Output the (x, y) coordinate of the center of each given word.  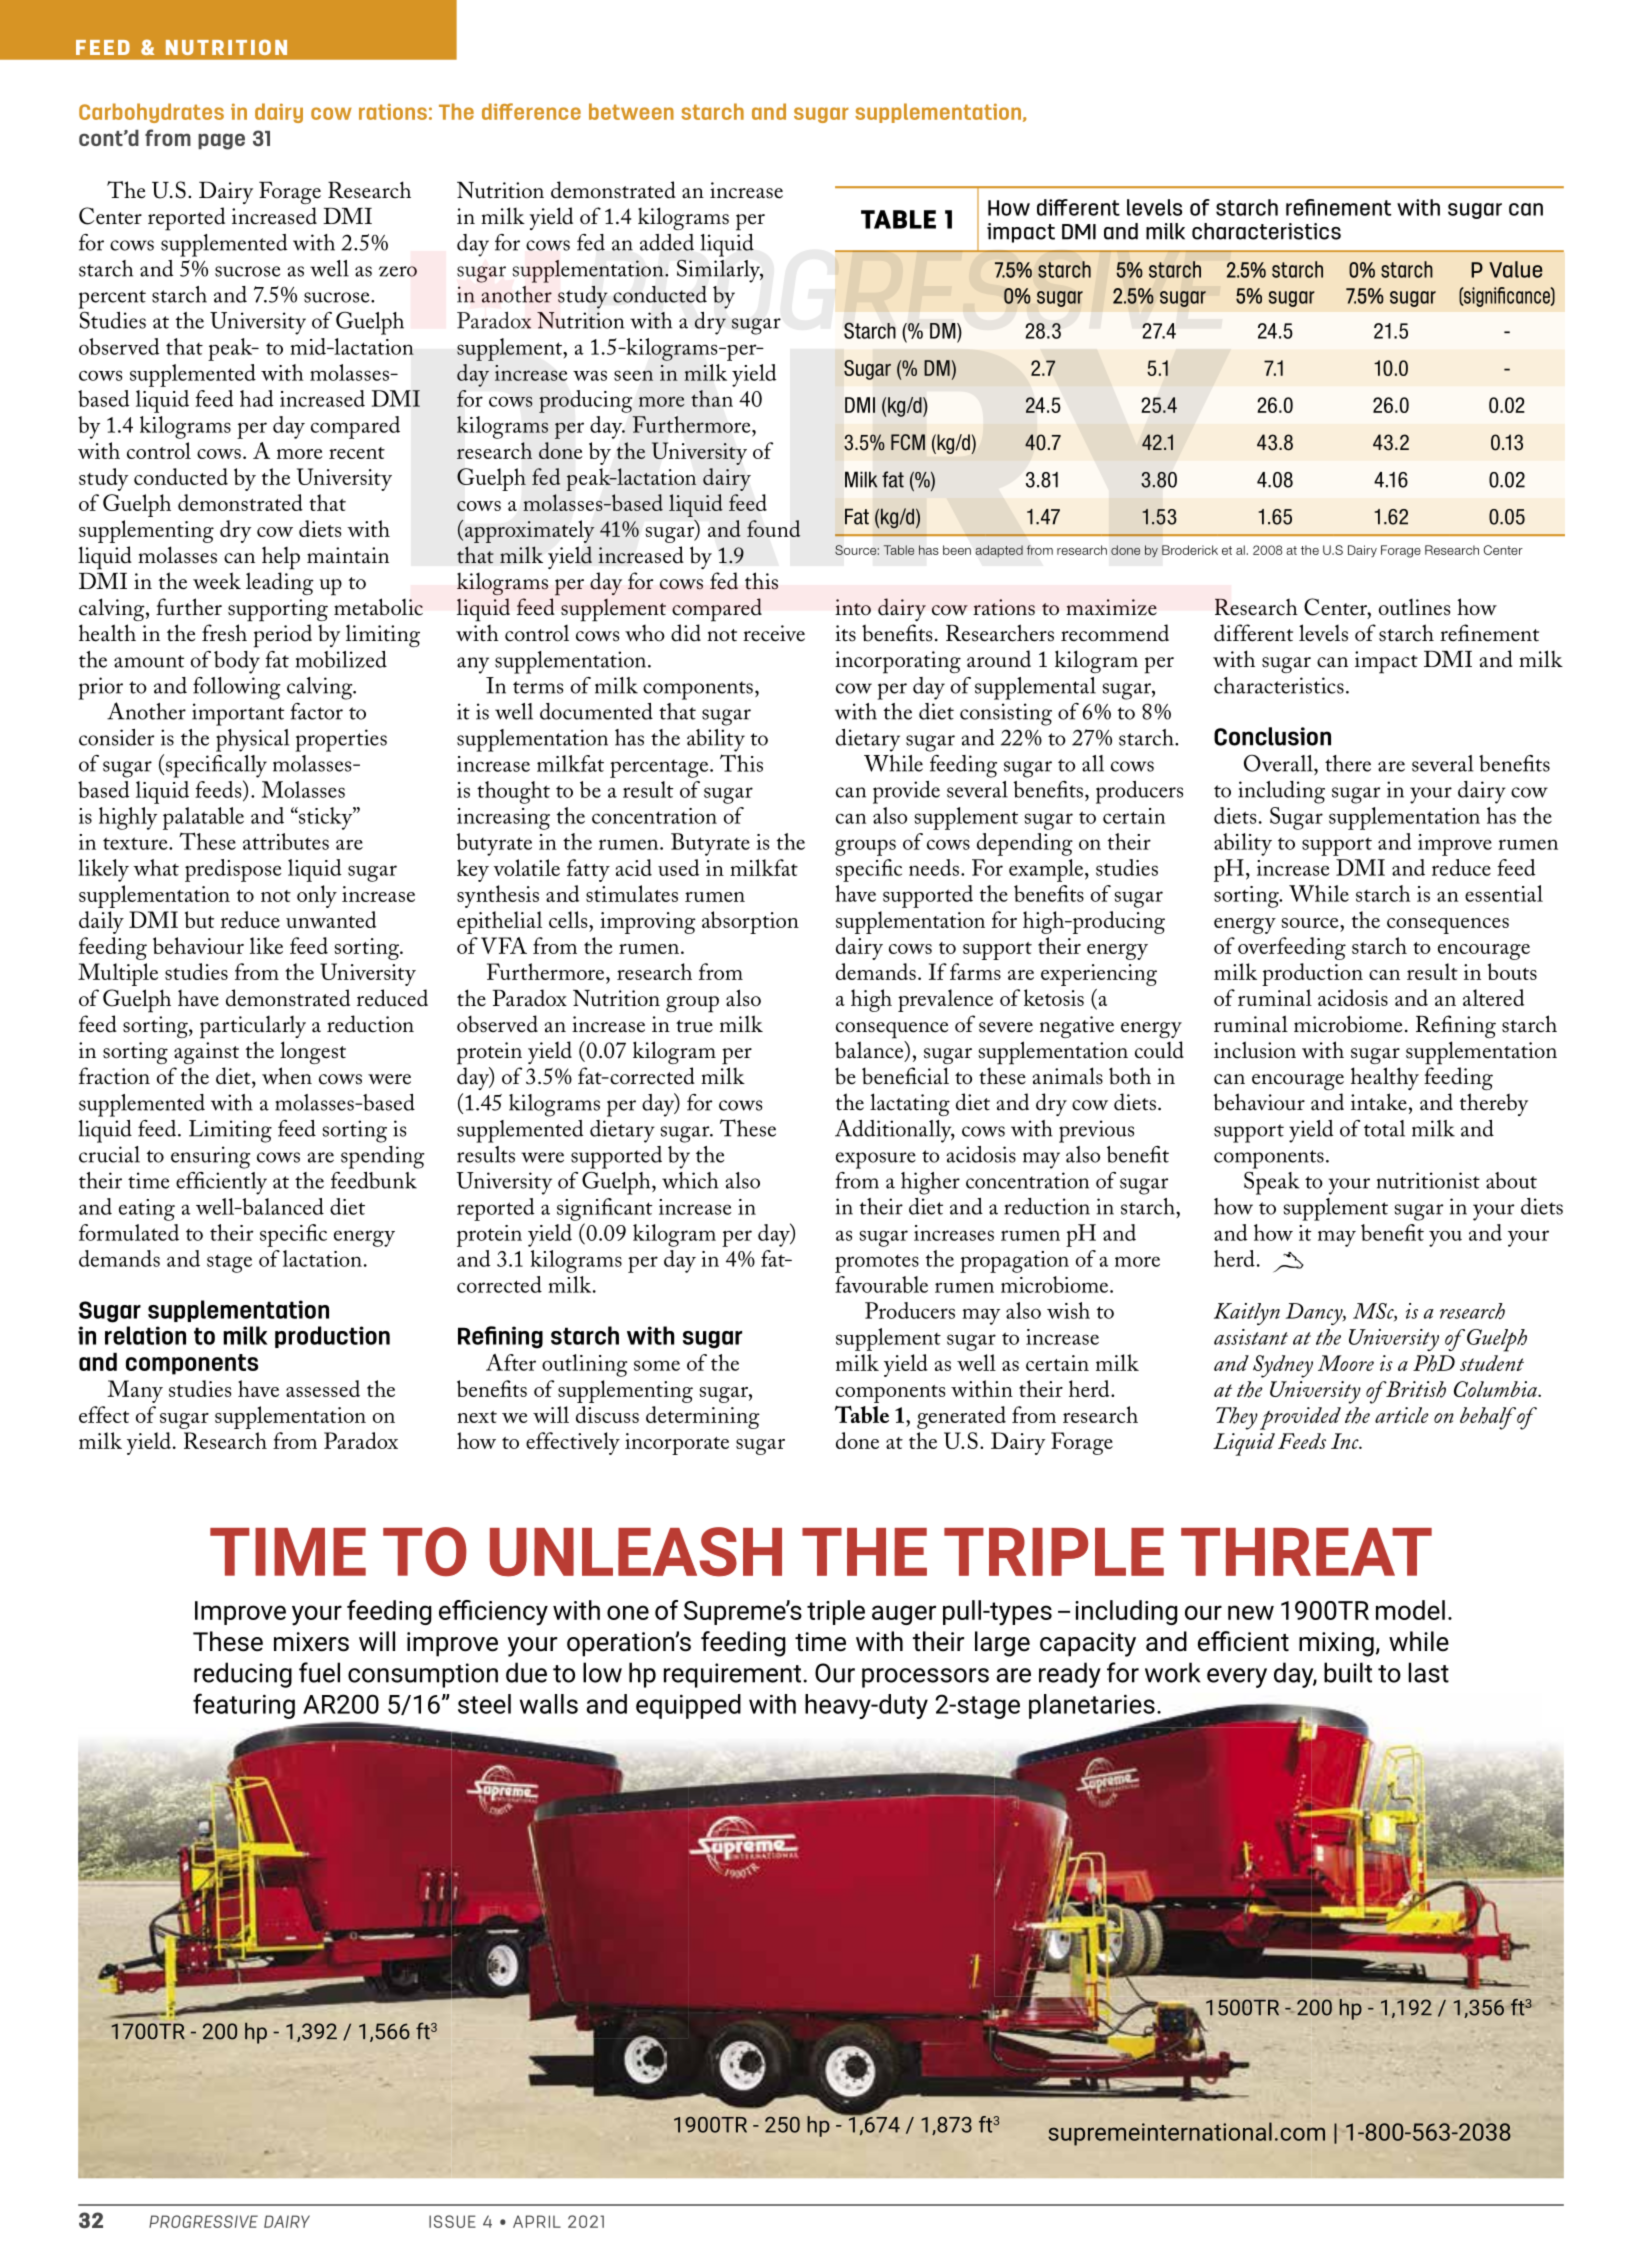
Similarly (720, 271)
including (1281, 792)
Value (1515, 269)
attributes (286, 841)
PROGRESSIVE (203, 2221)
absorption (750, 922)
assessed (323, 1388)
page (221, 141)
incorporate (677, 1444)
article (1402, 1415)
